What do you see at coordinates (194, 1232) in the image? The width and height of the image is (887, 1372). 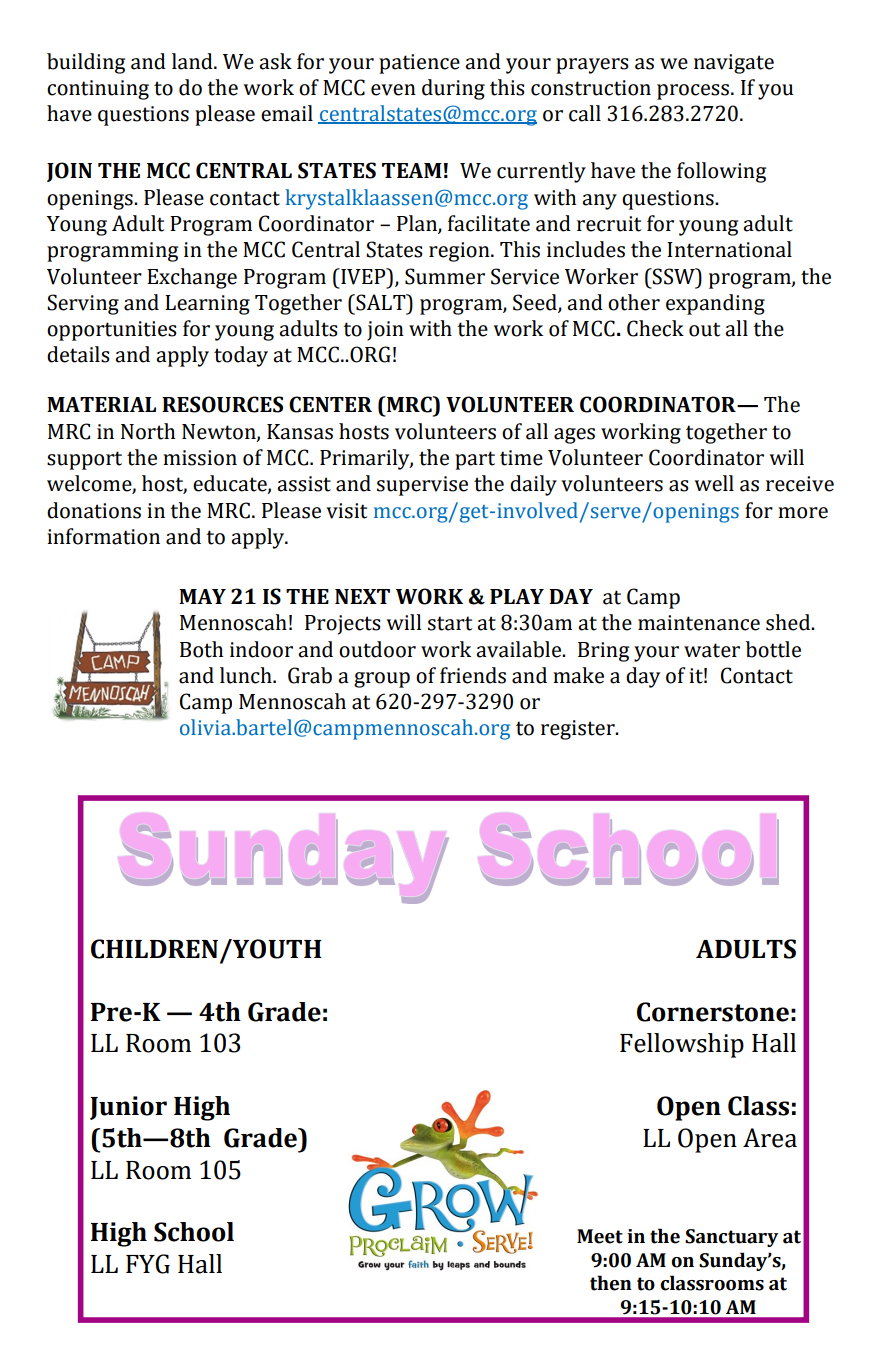 I see `School` at bounding box center [194, 1232].
